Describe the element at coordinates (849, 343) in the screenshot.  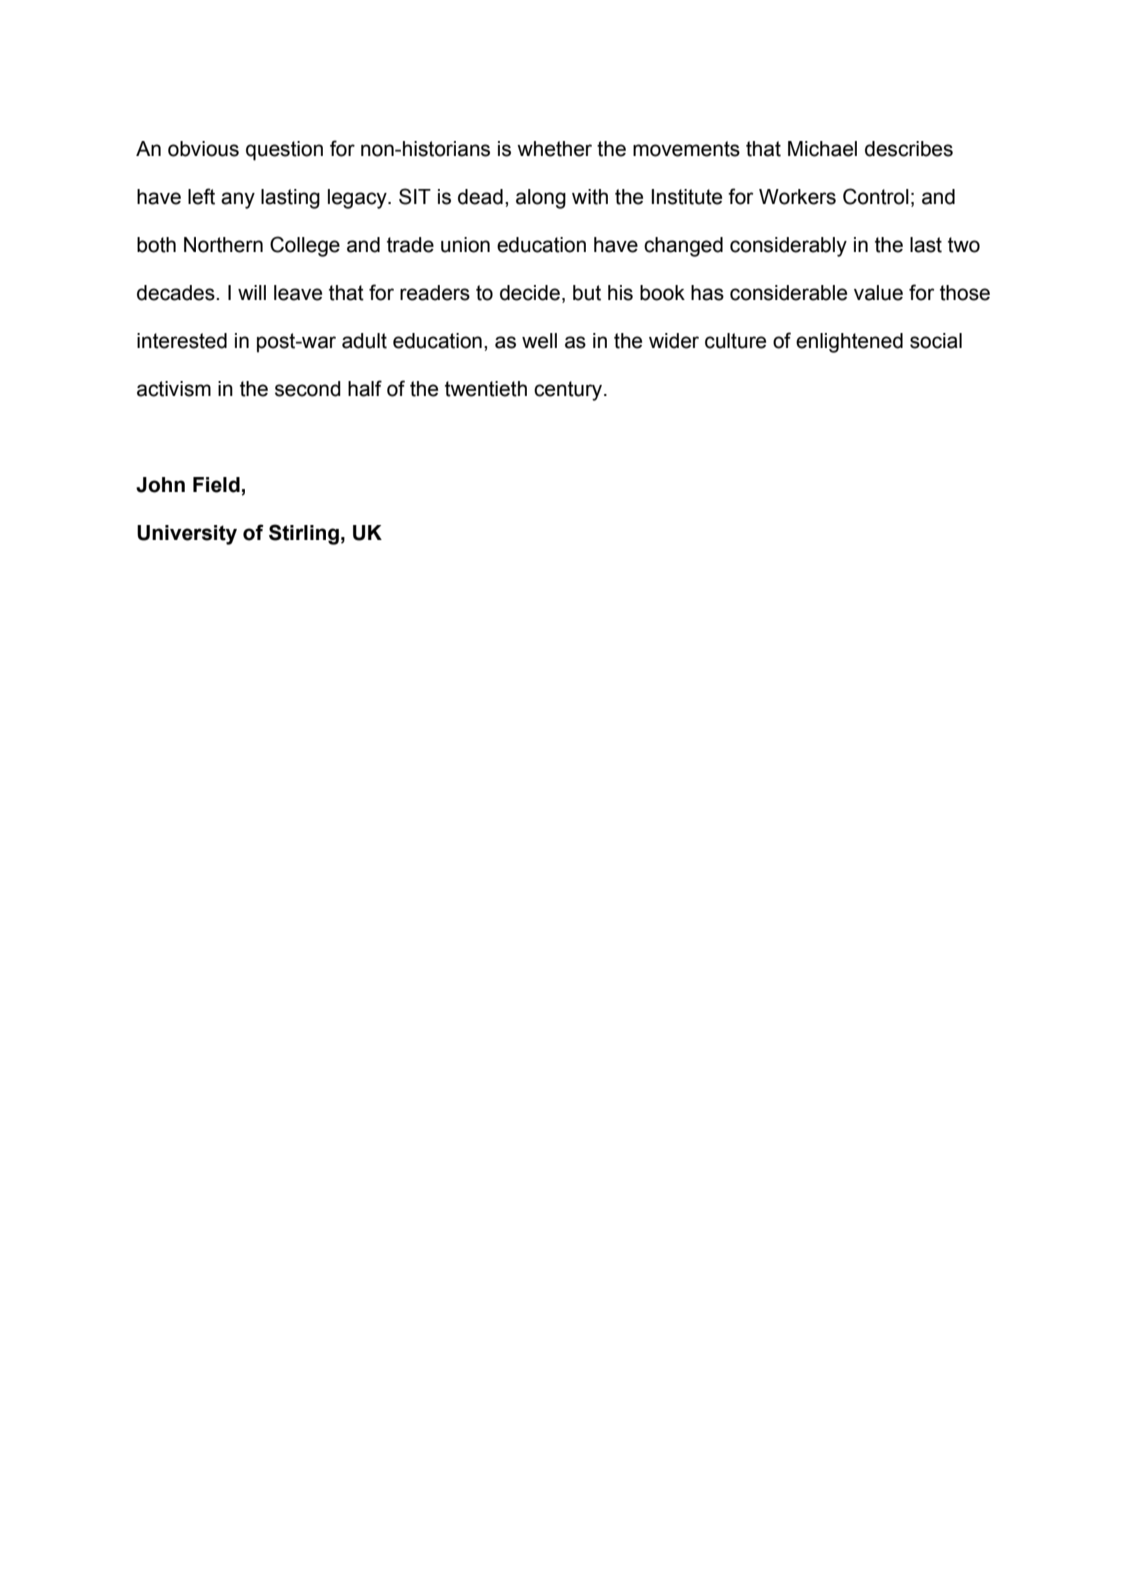
I see `enlightened` at that location.
